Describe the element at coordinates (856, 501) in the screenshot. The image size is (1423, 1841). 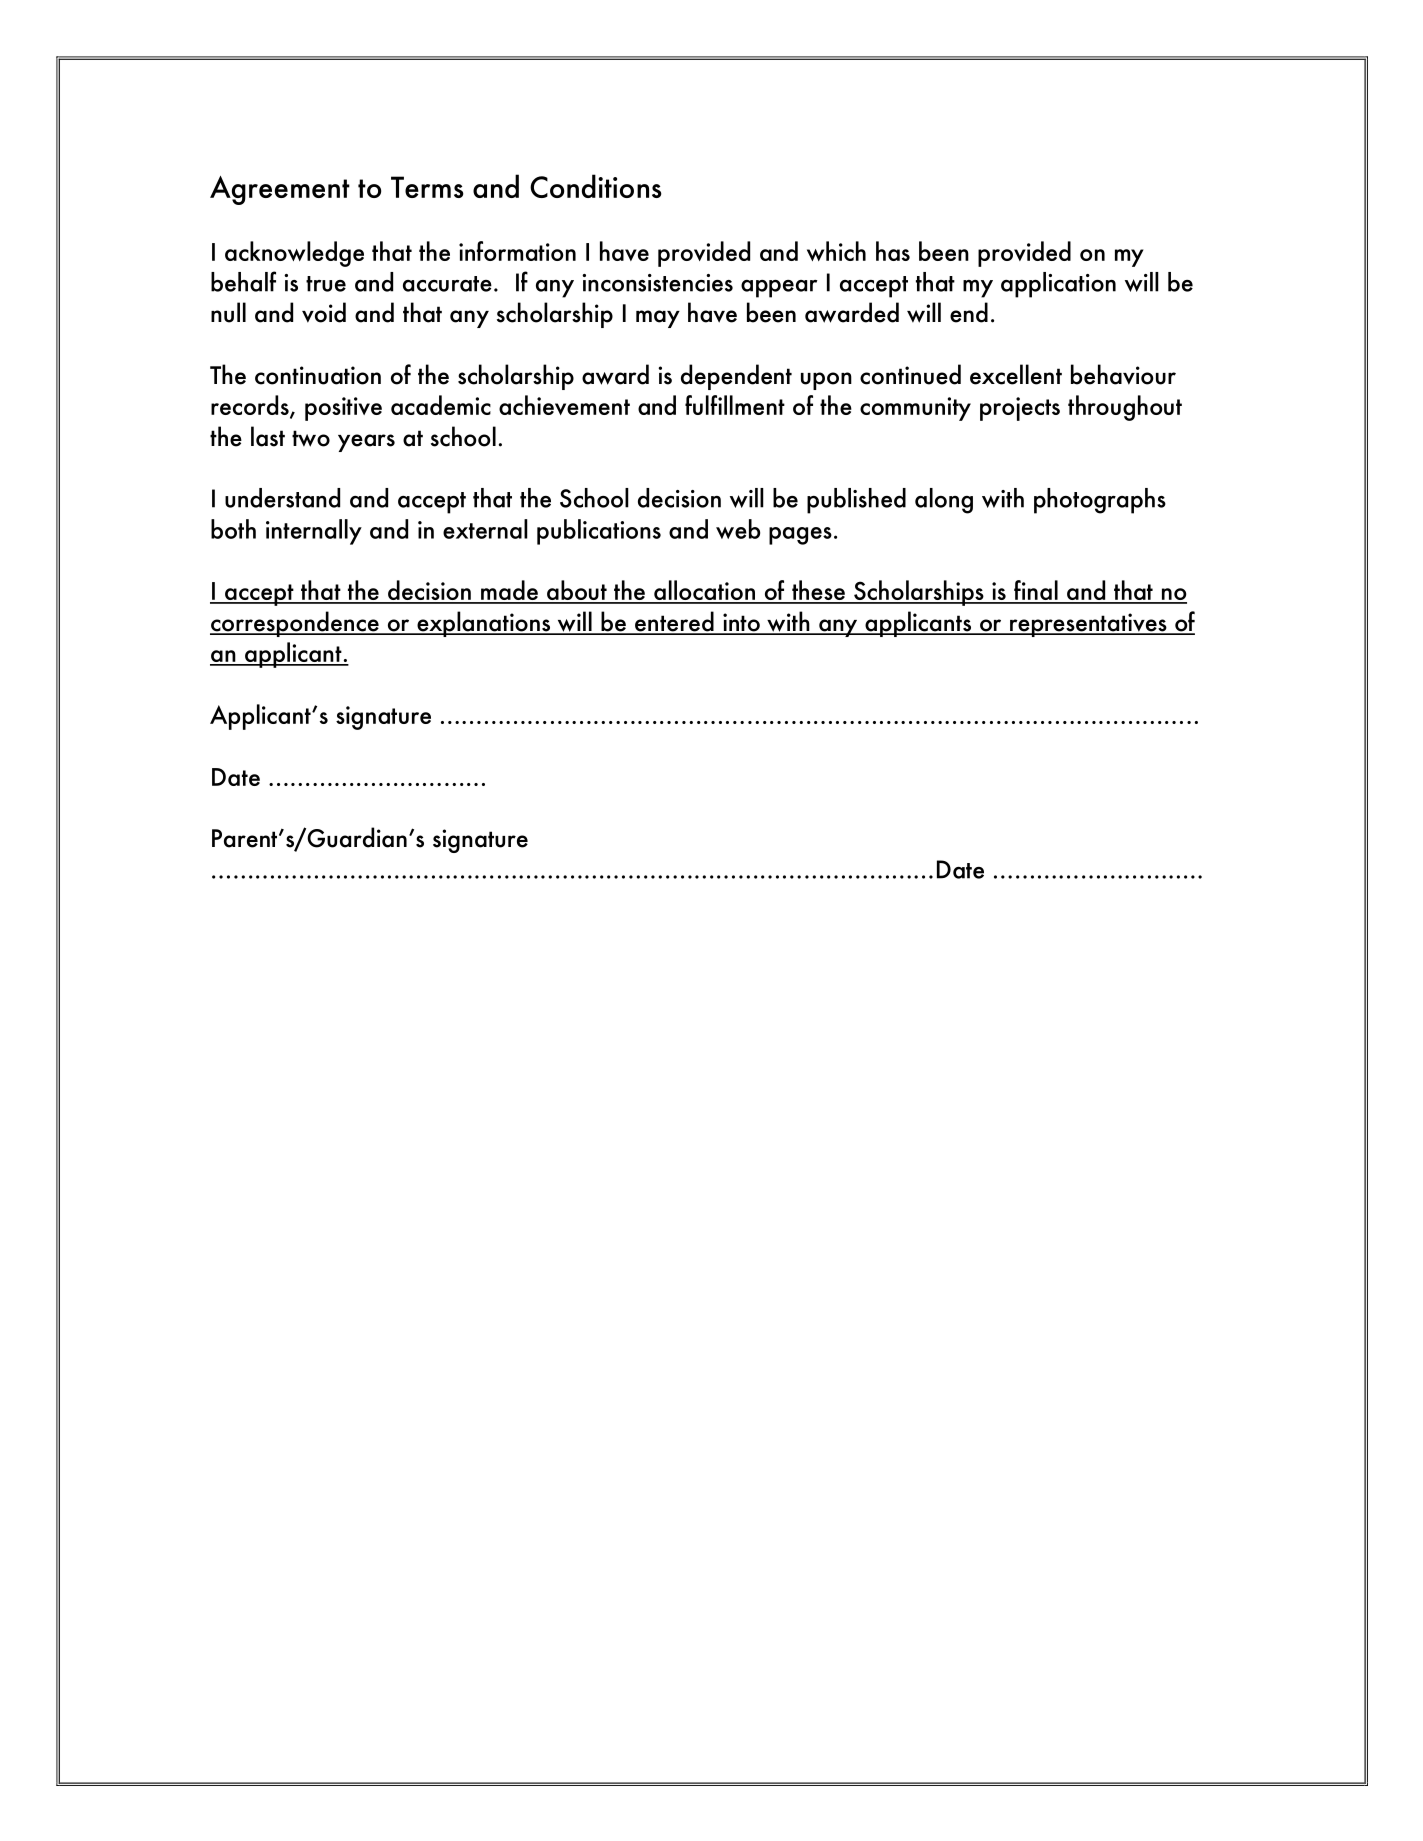
I see `published` at that location.
